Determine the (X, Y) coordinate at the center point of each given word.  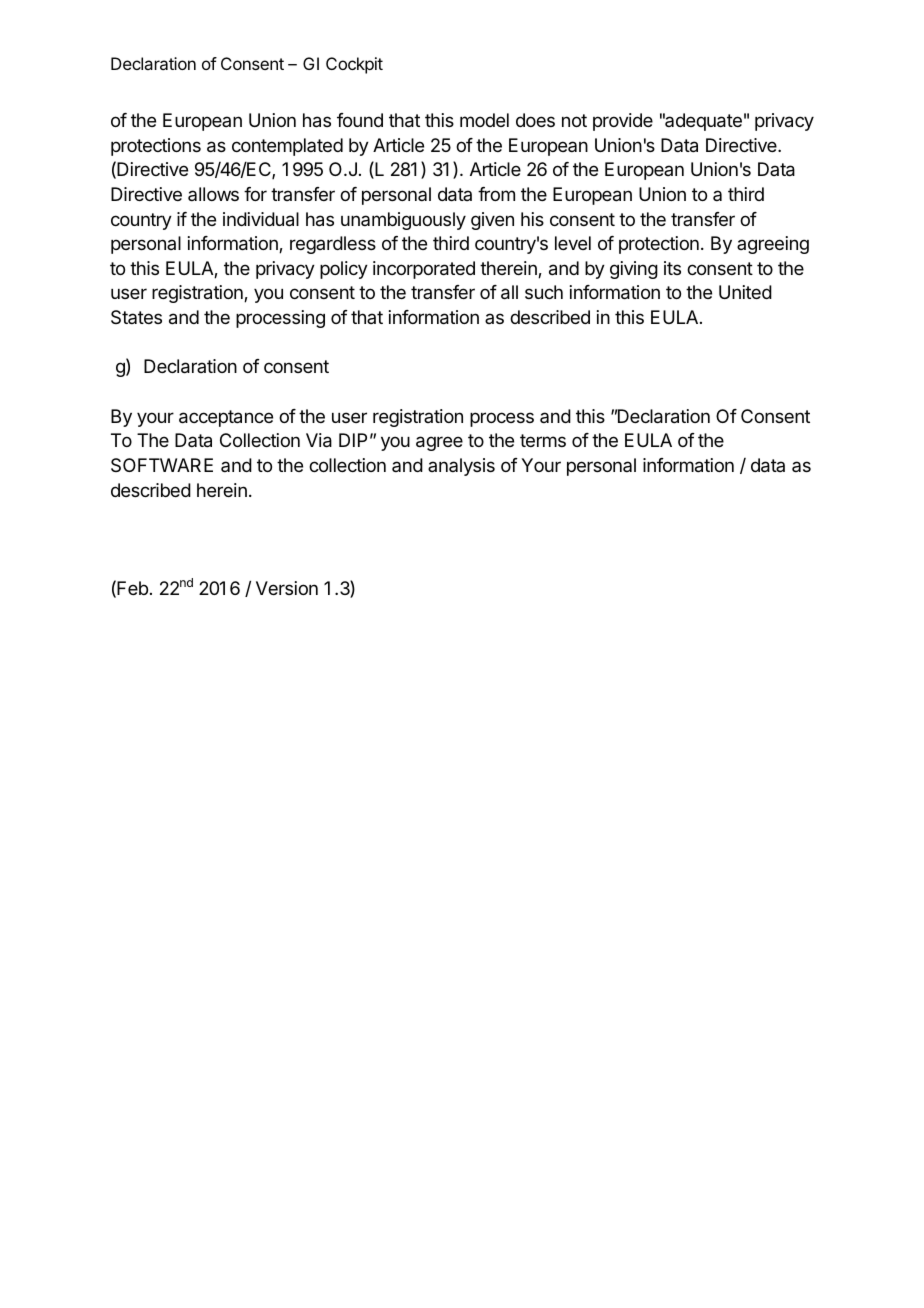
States (136, 317)
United (745, 292)
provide (623, 122)
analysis (461, 467)
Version (287, 588)
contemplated (287, 147)
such (544, 292)
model (484, 120)
